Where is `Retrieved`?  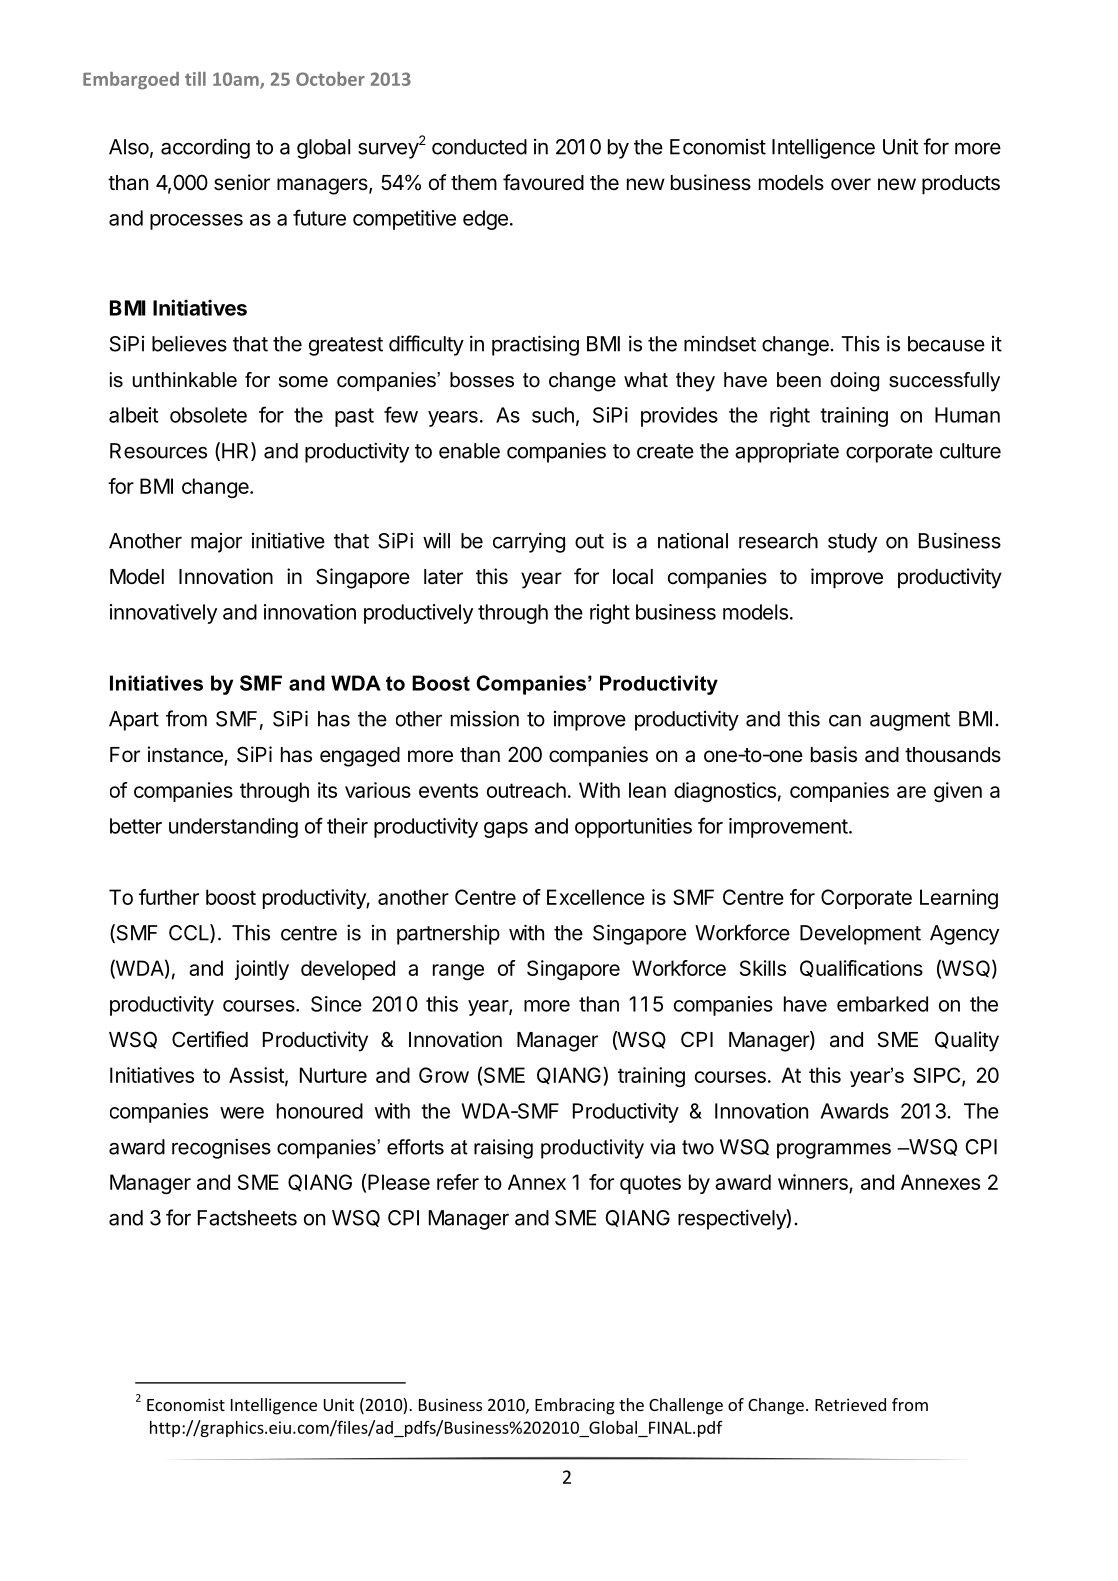 Retrieved is located at coordinates (850, 1404).
